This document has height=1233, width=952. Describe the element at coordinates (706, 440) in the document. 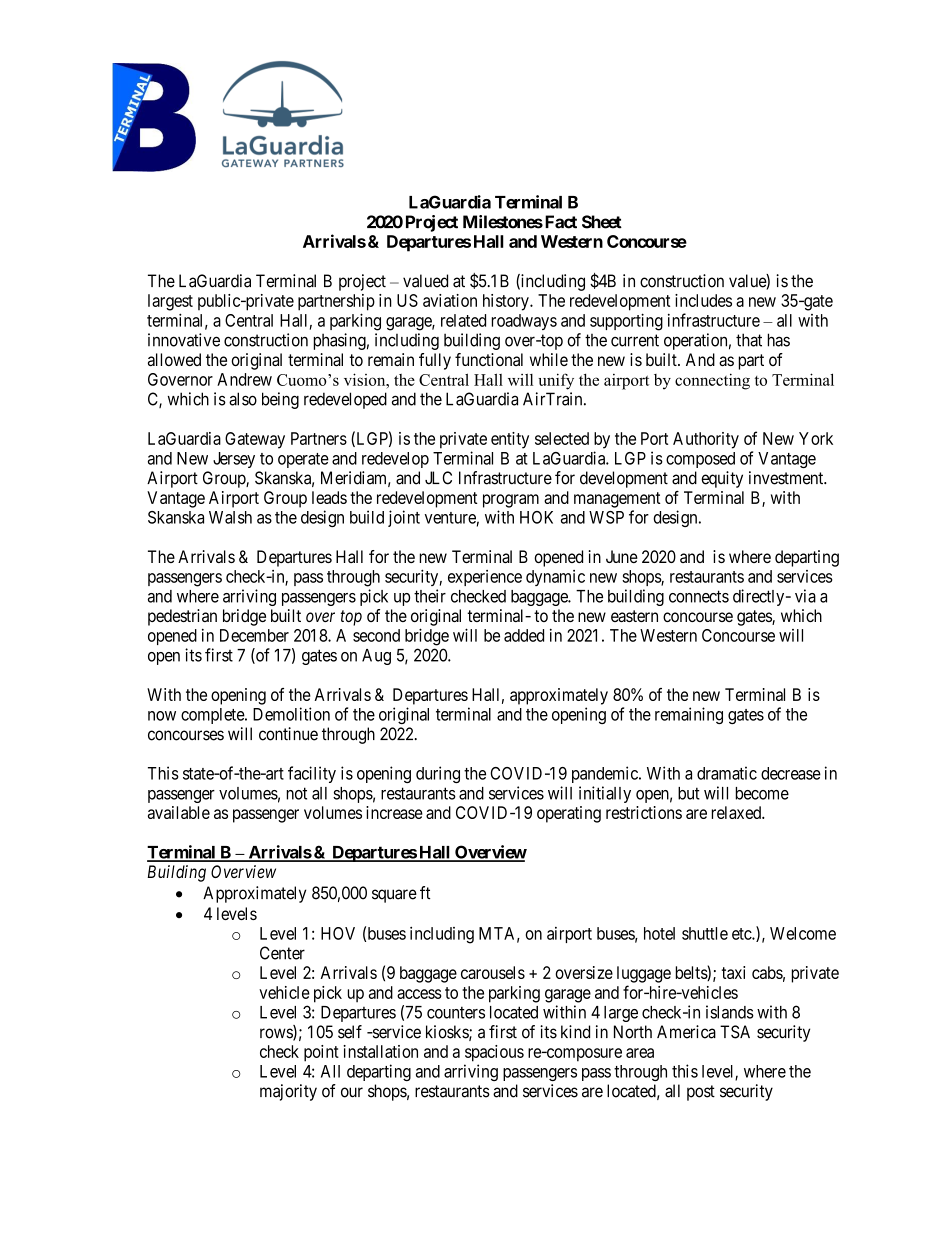

I see `Authority` at that location.
